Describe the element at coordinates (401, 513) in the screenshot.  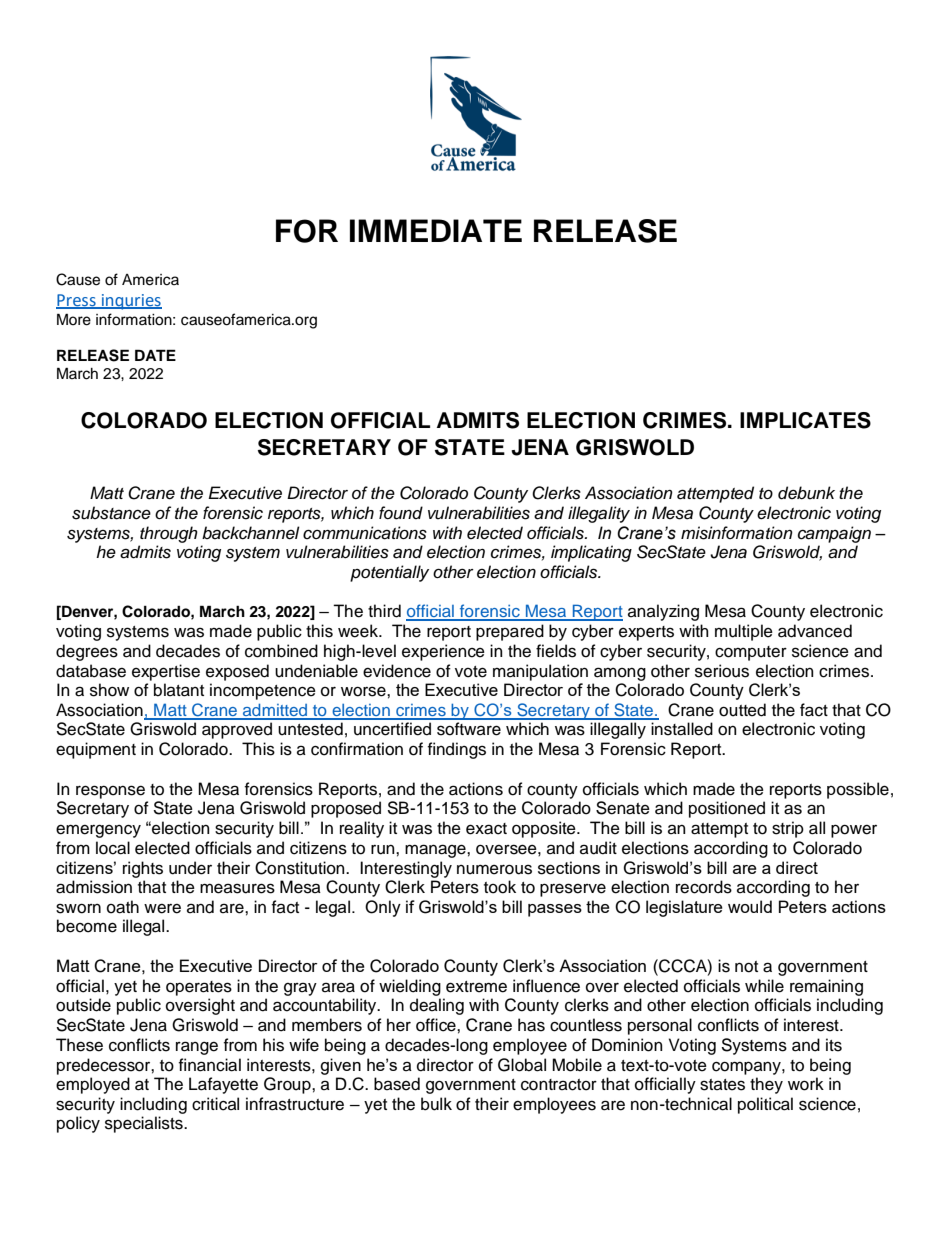
I see `found` at that location.
